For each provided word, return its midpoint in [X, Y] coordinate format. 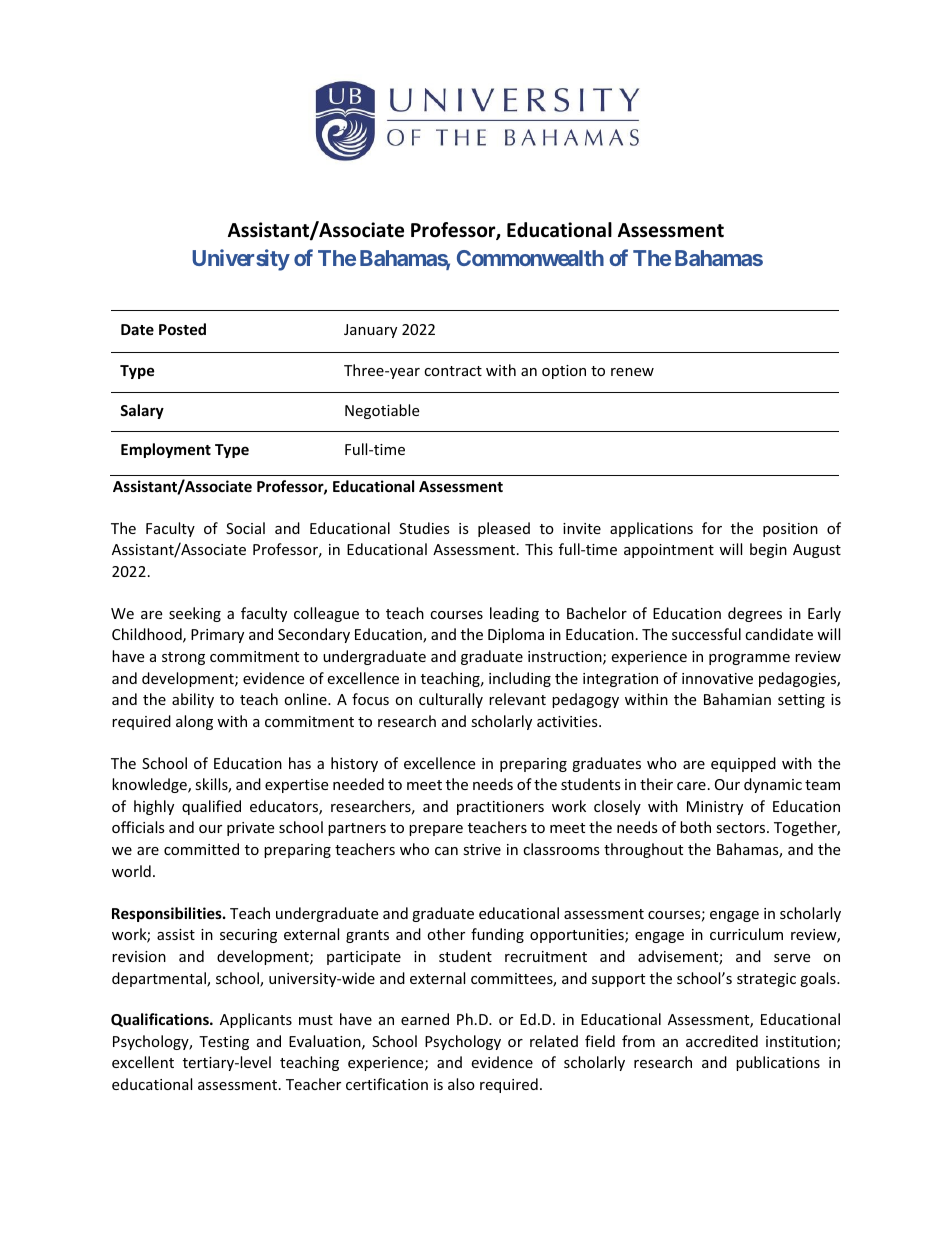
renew [632, 372]
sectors [742, 828]
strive [482, 849]
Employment [166, 450]
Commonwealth [530, 258]
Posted [182, 329]
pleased [504, 529]
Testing [224, 1043]
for [712, 528]
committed [201, 849]
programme [749, 659]
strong [183, 658]
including [520, 679]
